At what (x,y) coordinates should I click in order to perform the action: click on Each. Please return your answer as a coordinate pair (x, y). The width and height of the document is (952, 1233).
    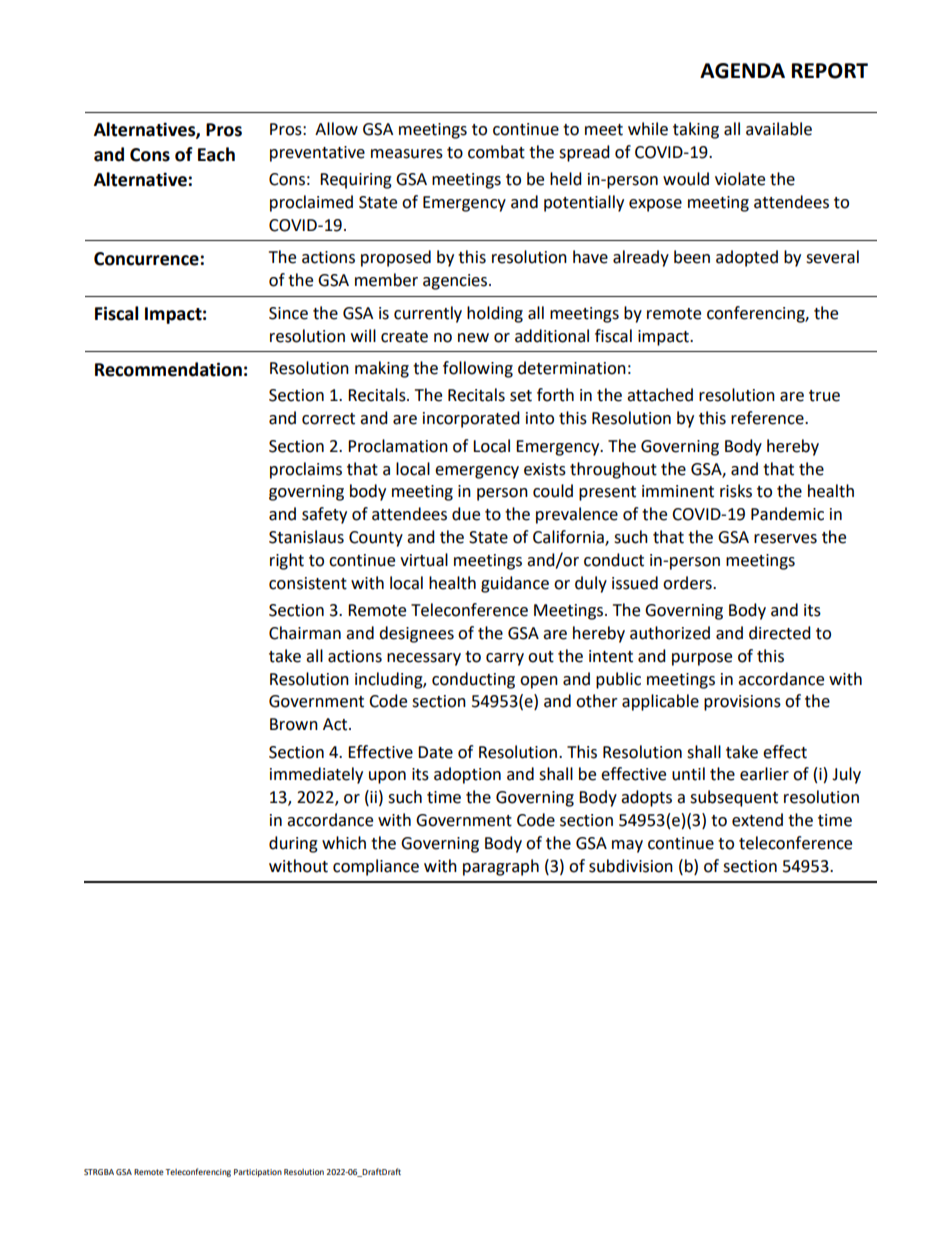
    Looking at the image, I should click on (216, 154).
